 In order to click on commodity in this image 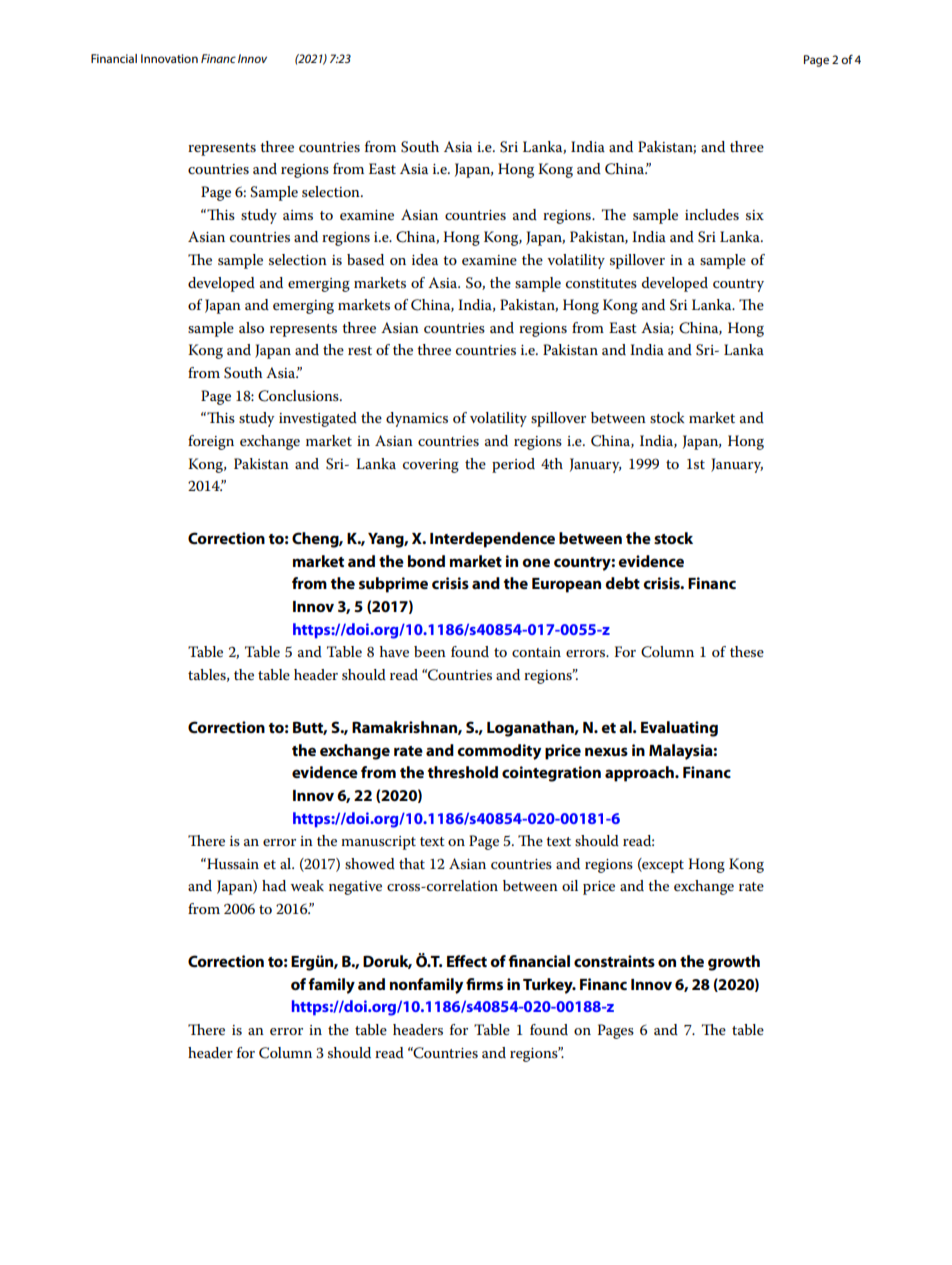, I will do `click(499, 752)`.
